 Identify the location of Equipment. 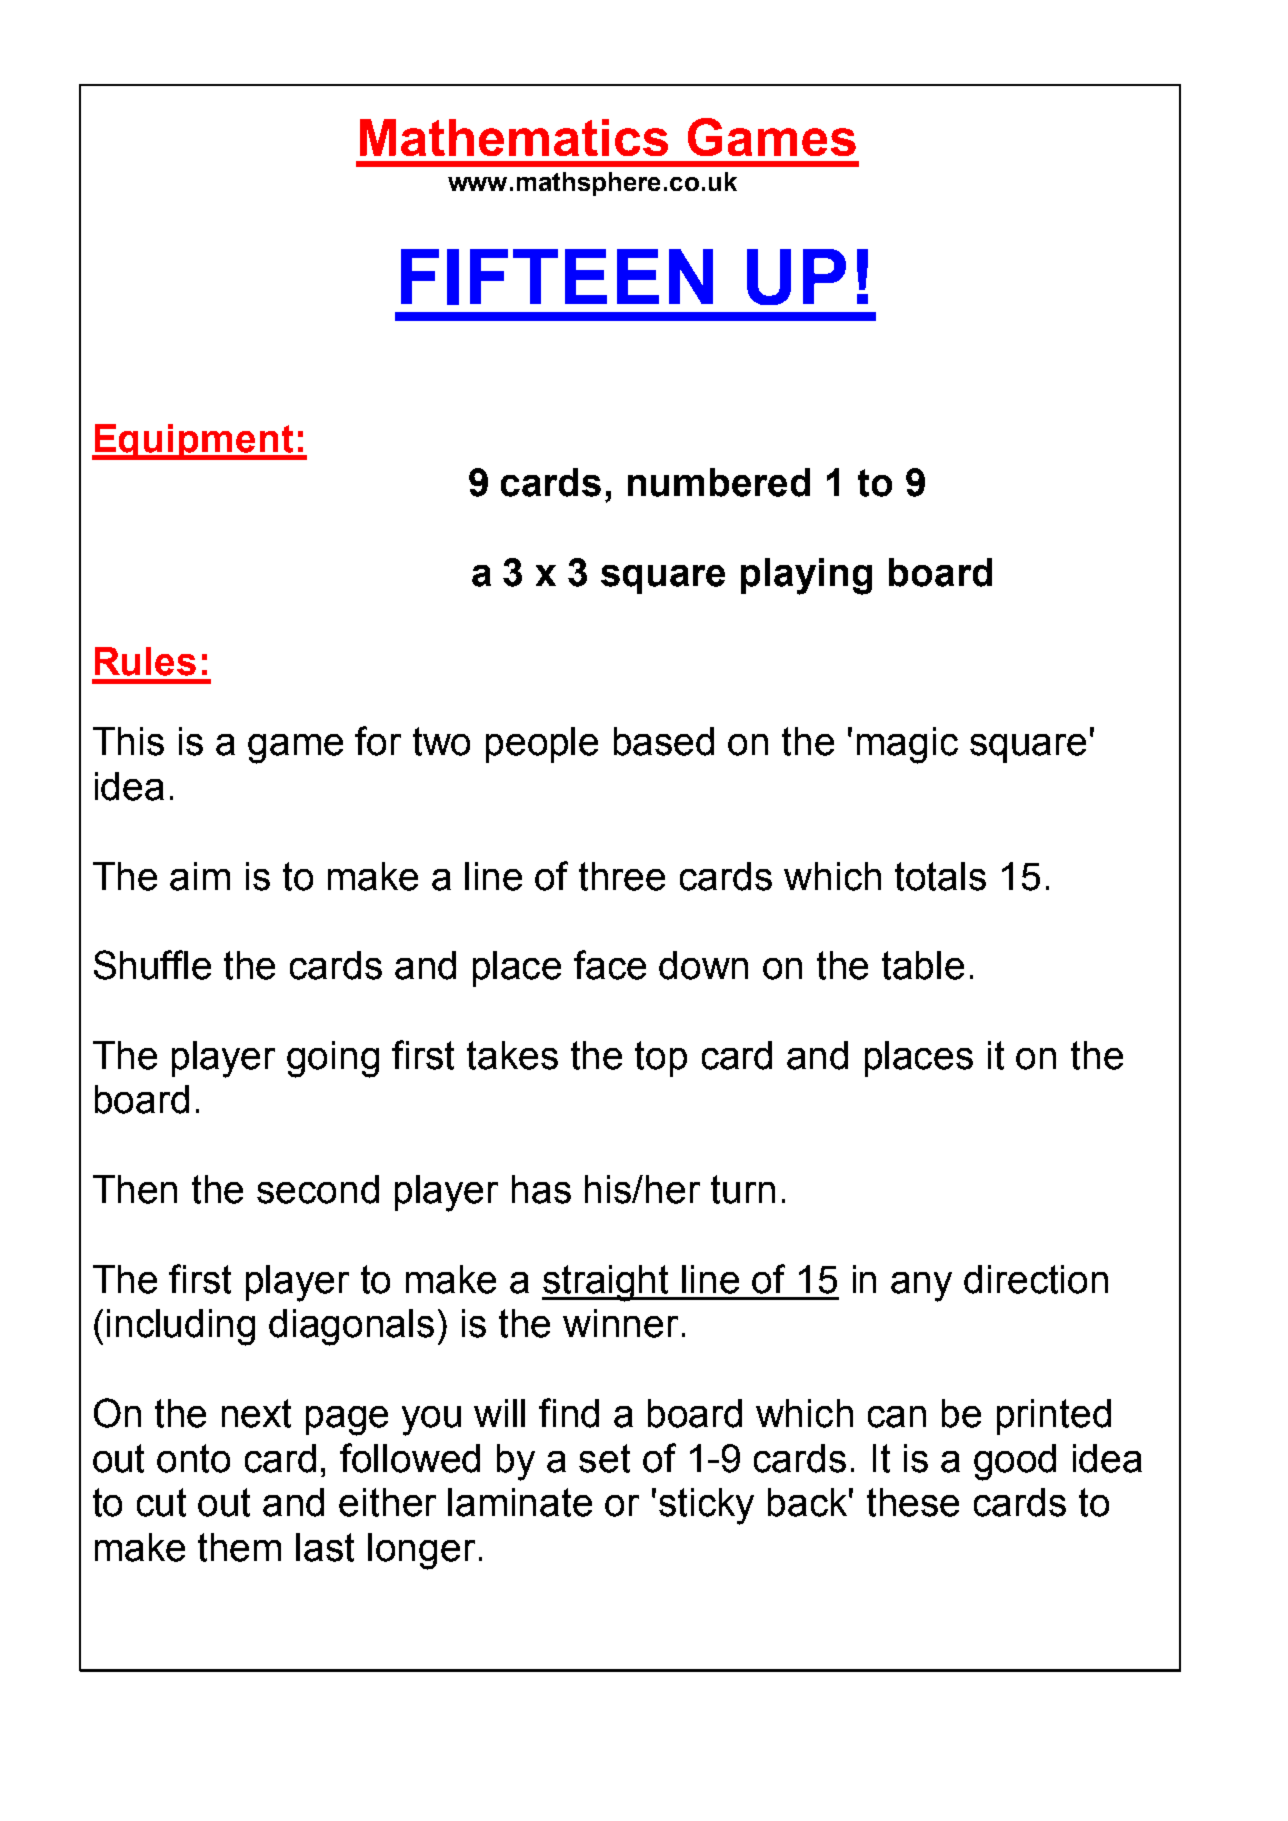
(194, 442).
